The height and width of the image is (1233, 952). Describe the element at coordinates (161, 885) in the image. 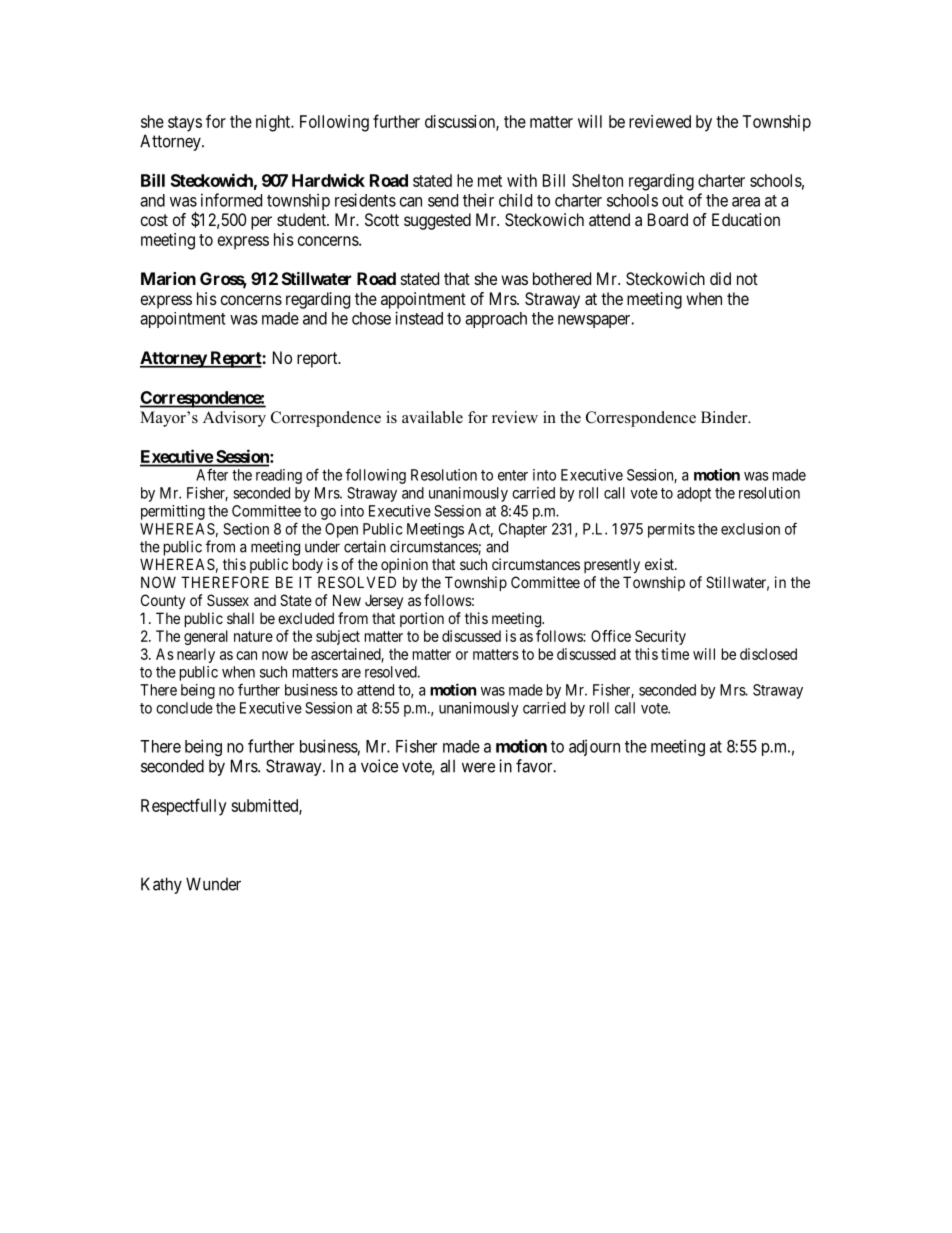

I see `Kathy` at that location.
